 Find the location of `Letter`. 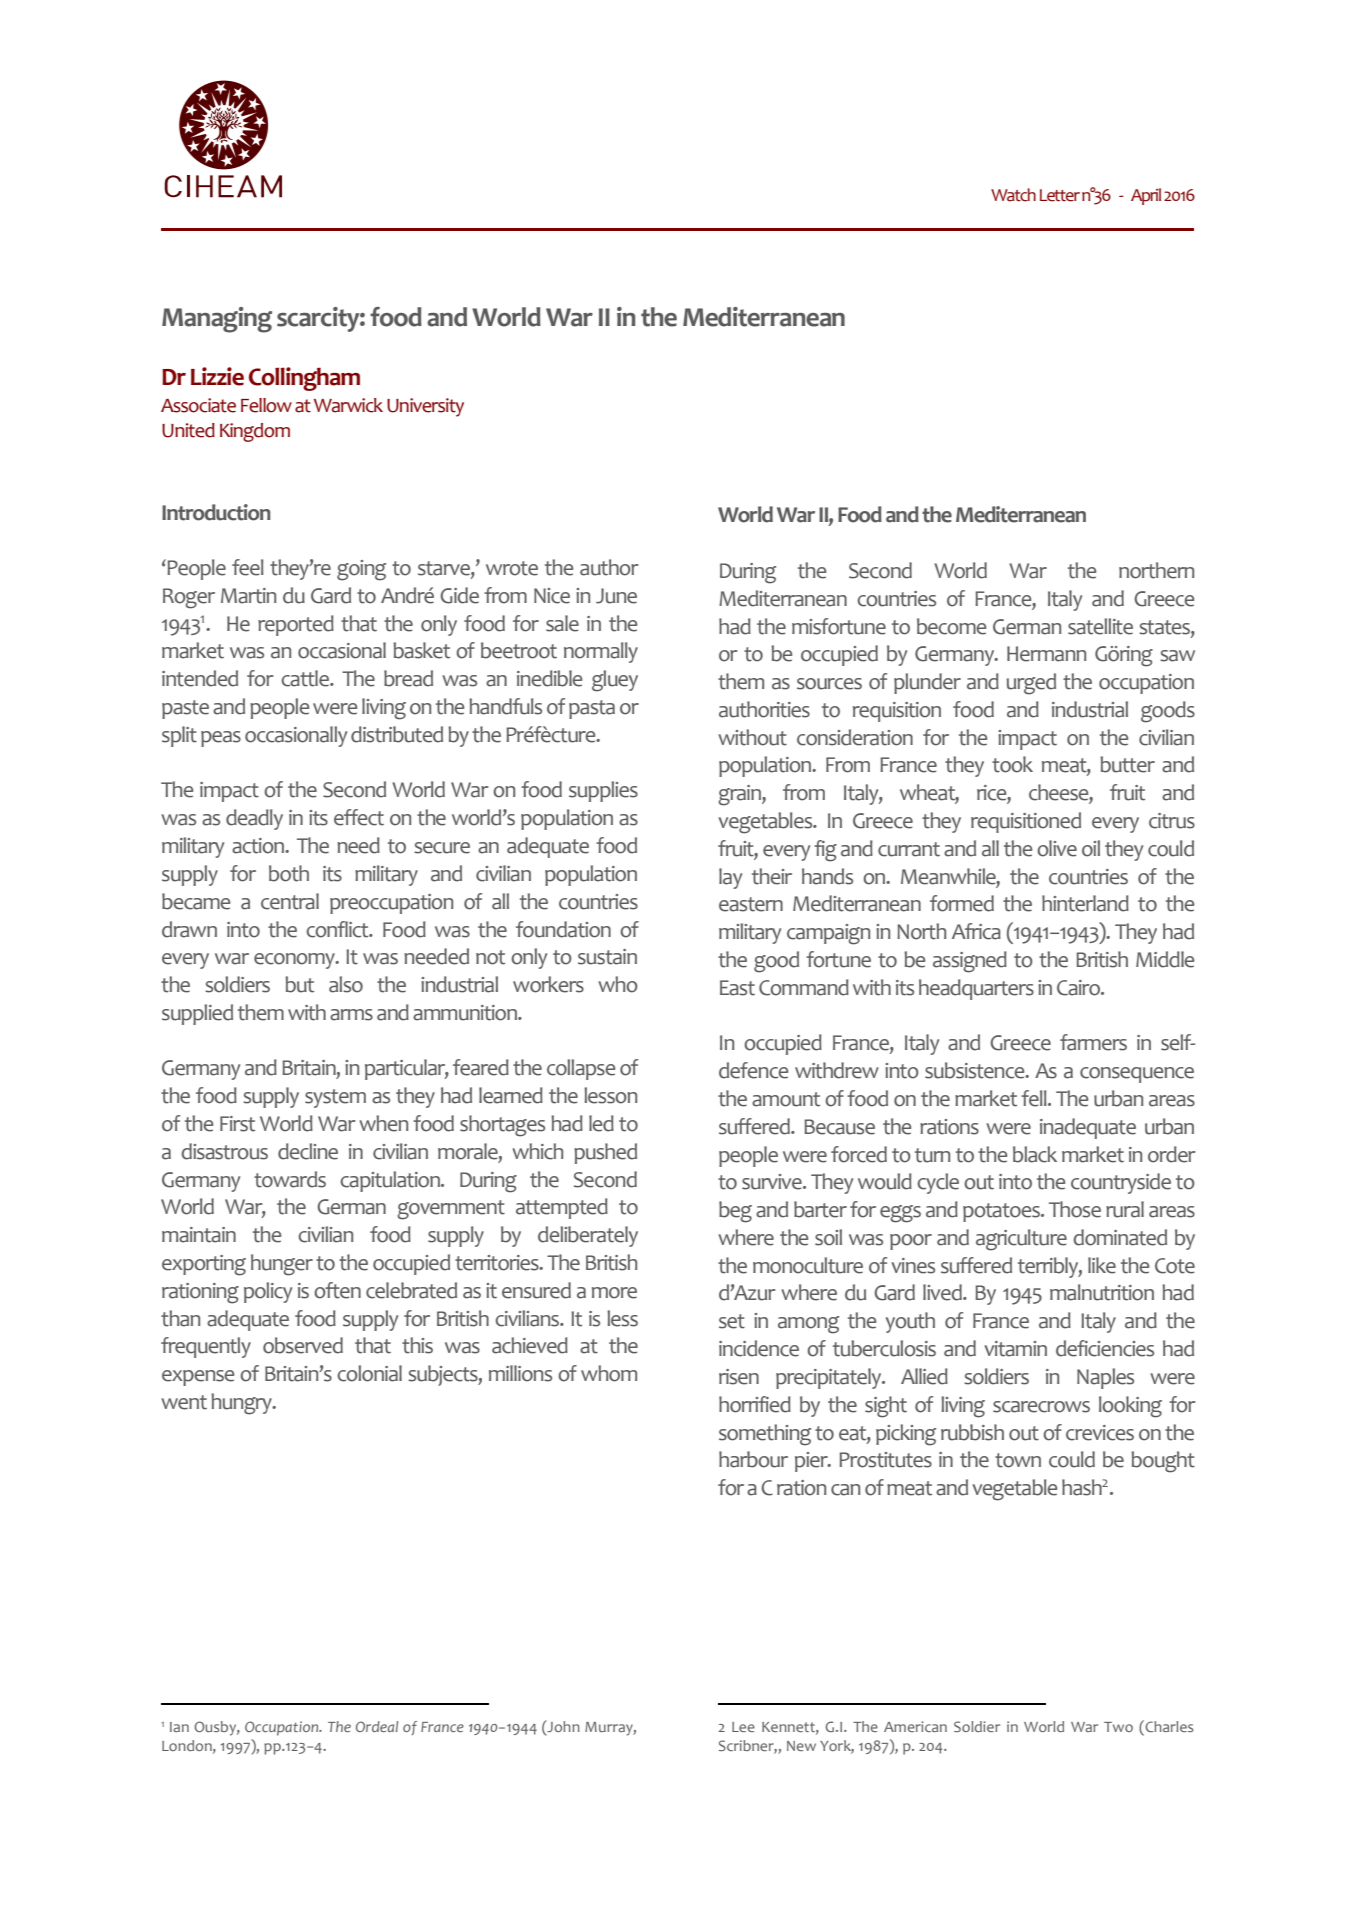

Letter is located at coordinates (1060, 195).
